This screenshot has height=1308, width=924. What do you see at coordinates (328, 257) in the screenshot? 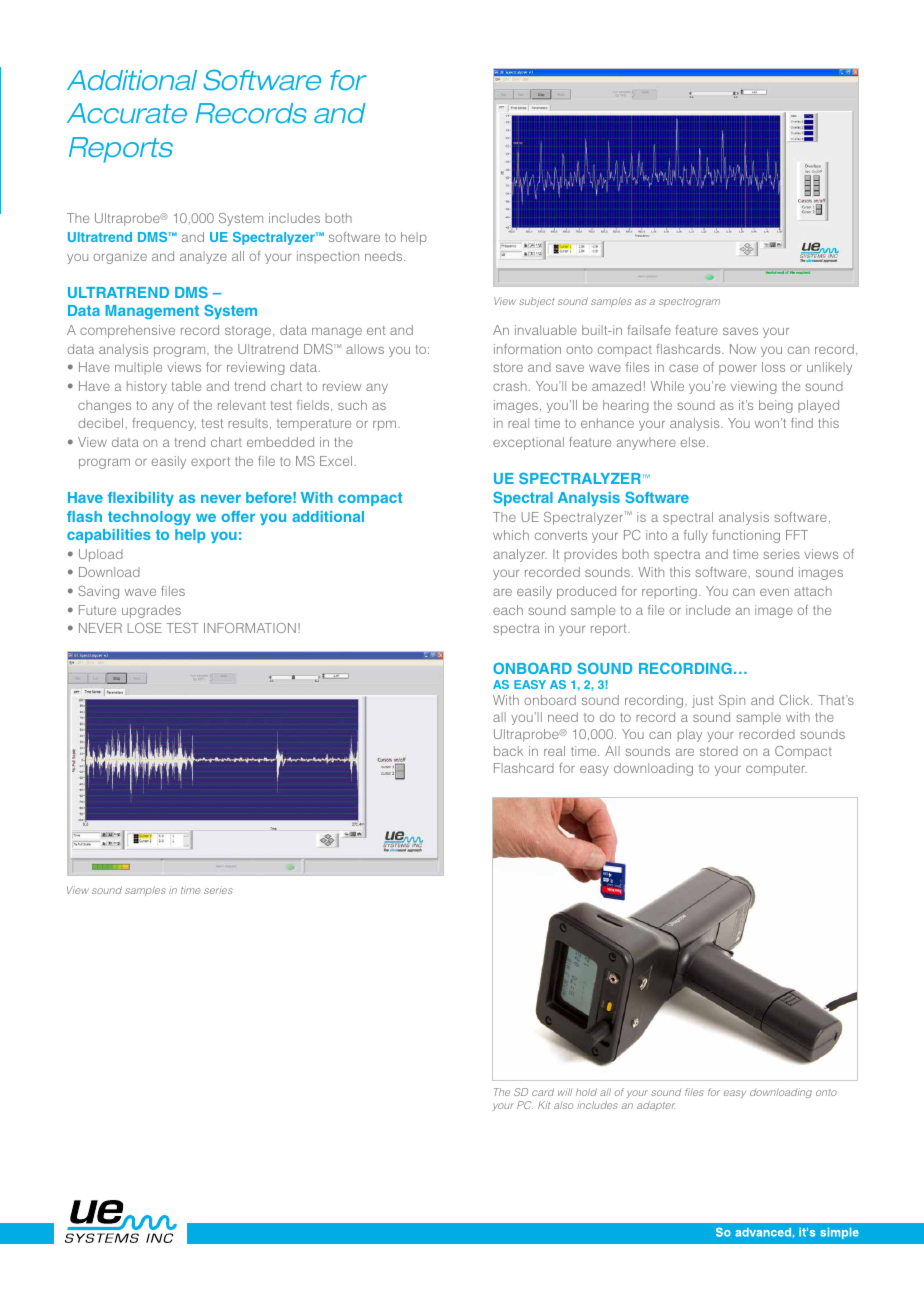
I see `inspection` at bounding box center [328, 257].
